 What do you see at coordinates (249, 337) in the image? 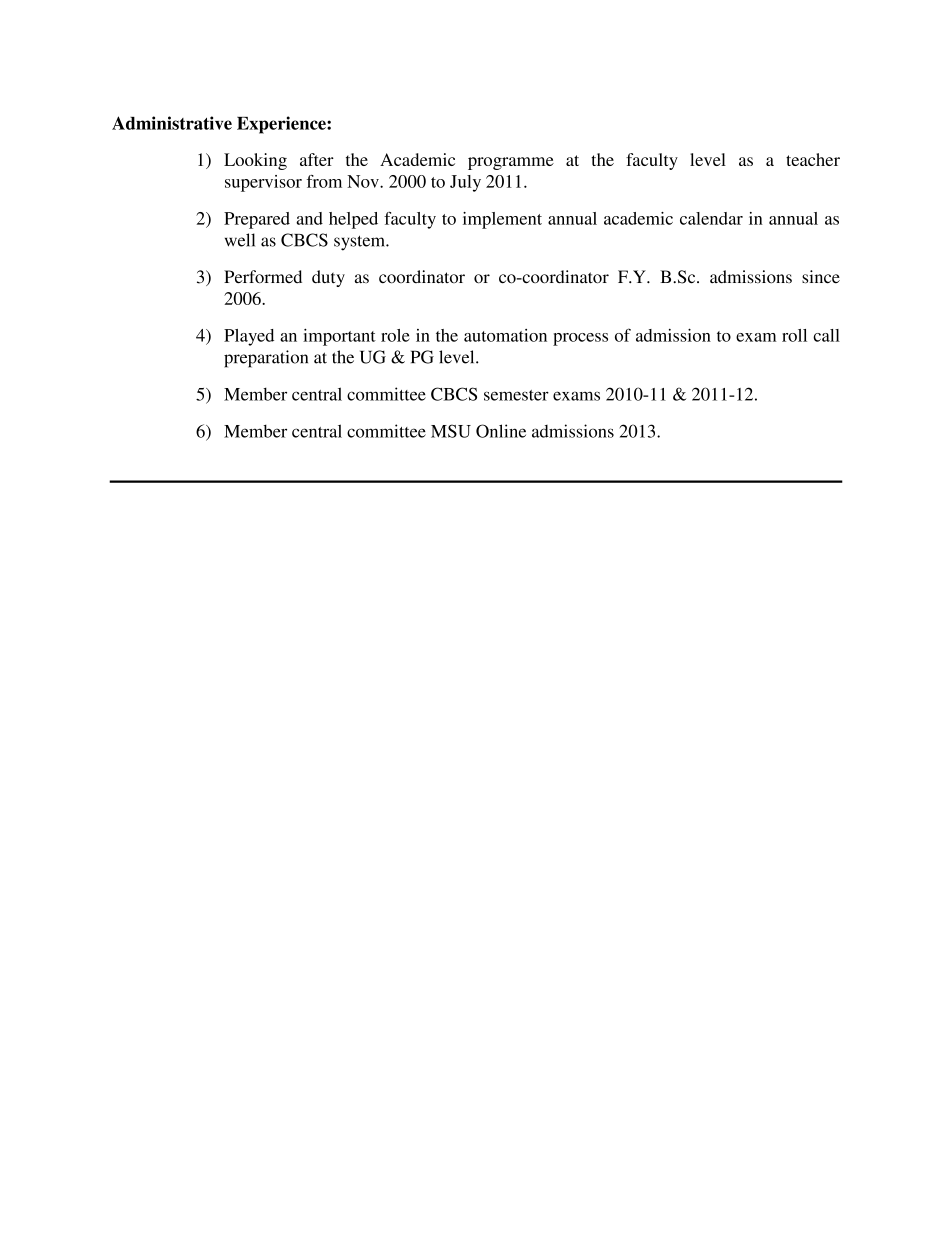
I see `Played` at bounding box center [249, 337].
